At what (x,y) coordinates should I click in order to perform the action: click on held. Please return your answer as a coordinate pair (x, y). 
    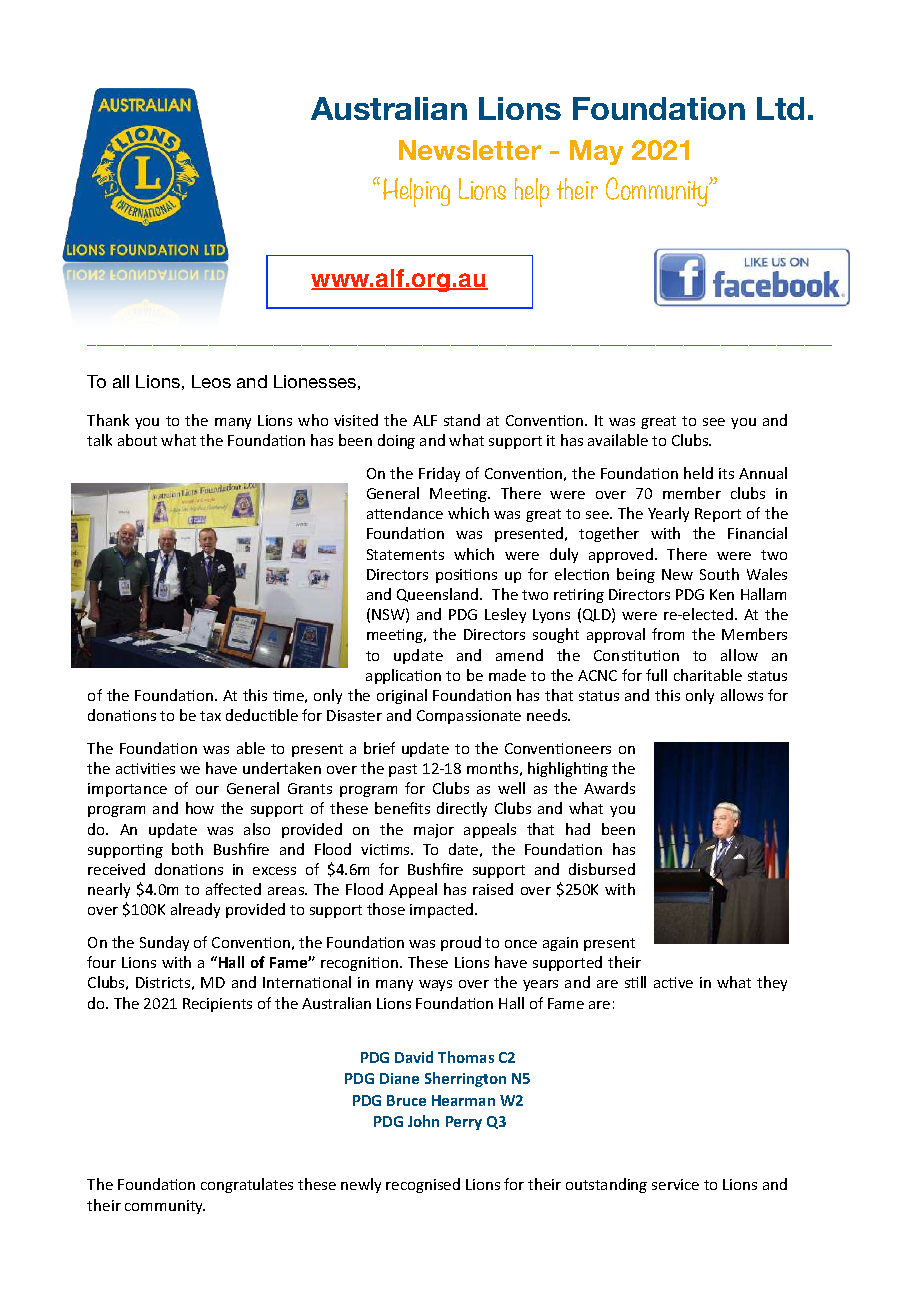
    Looking at the image, I should click on (698, 473).
